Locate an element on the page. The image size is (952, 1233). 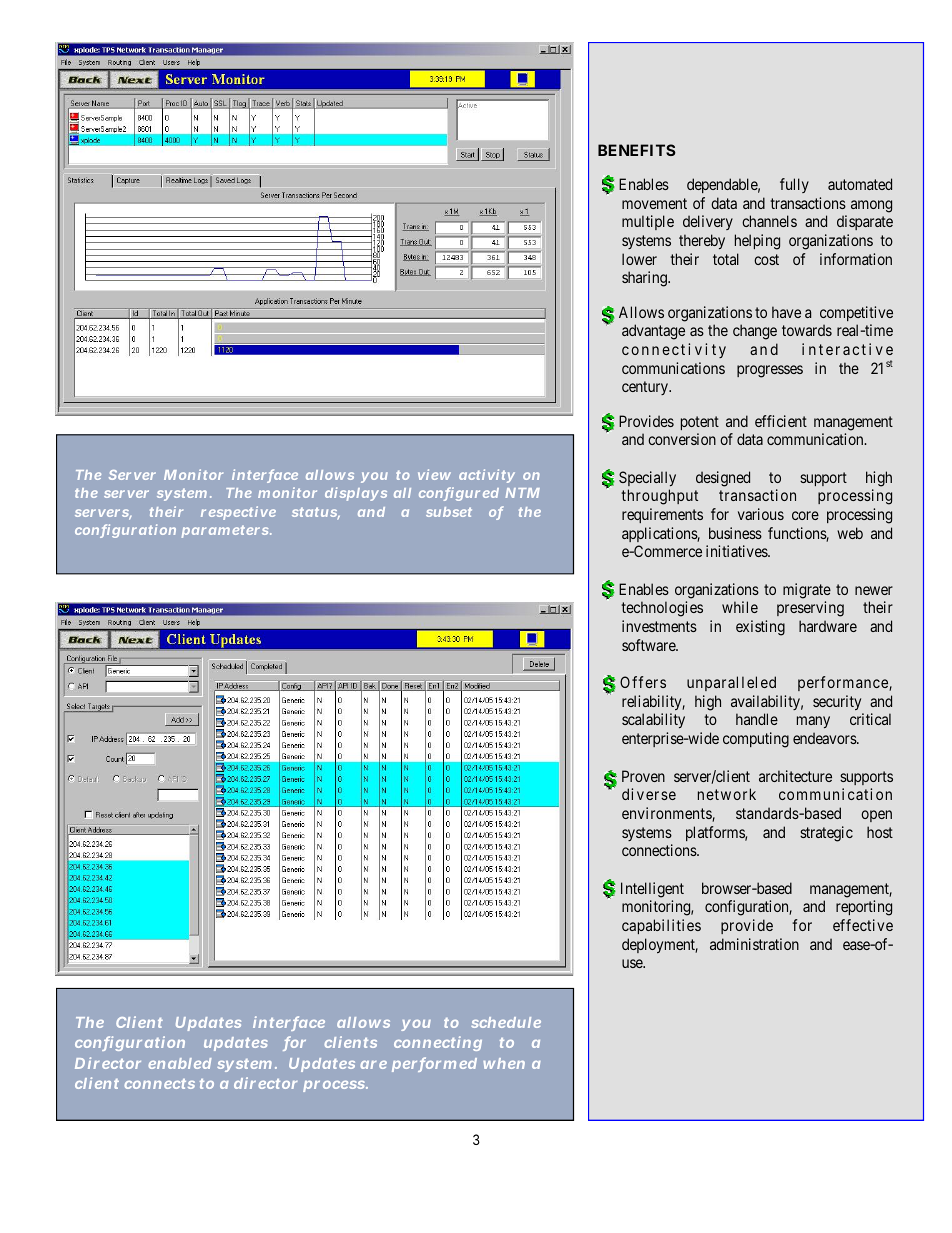
displays is located at coordinates (356, 494).
